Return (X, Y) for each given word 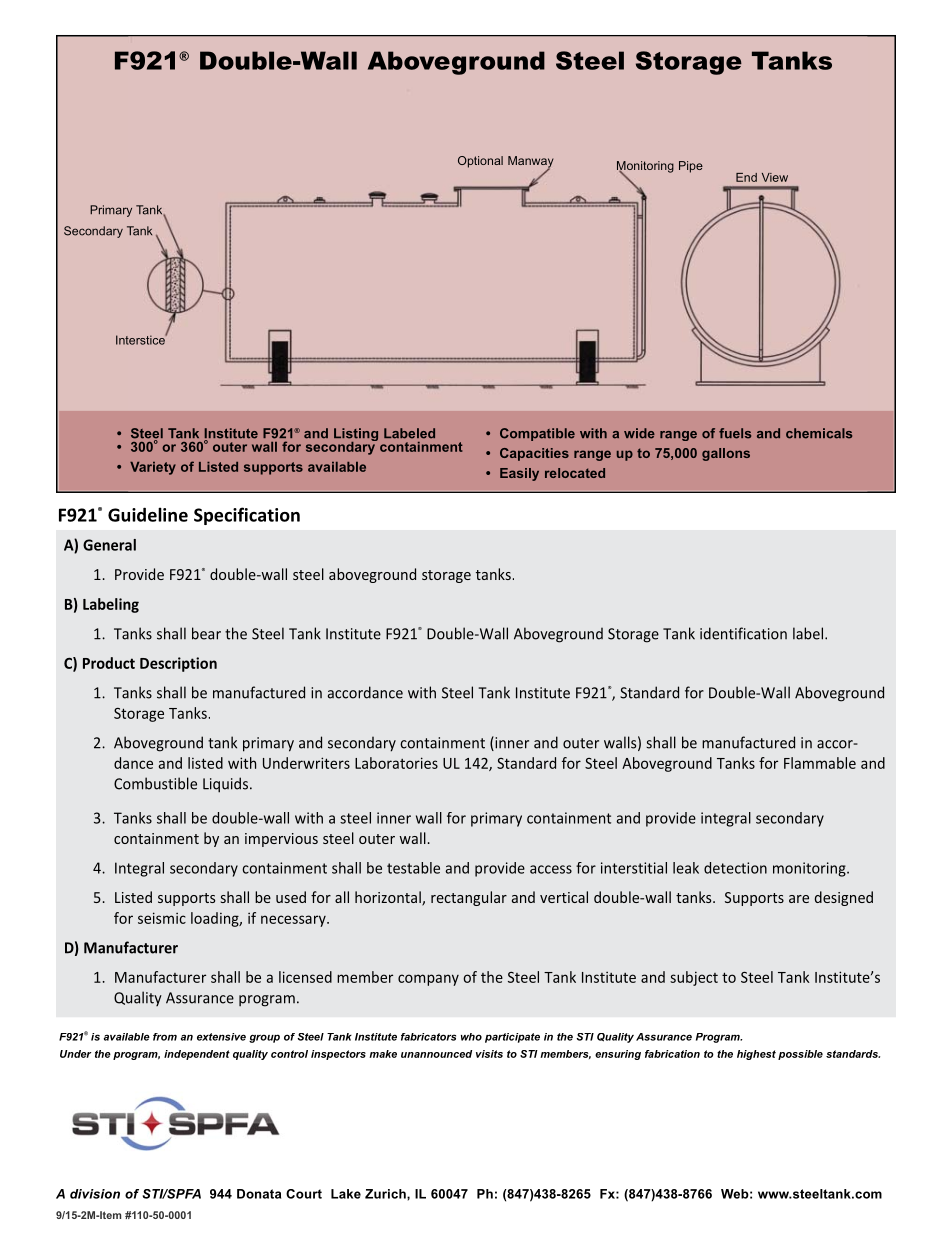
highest (756, 1055)
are (799, 899)
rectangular (469, 898)
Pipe (691, 167)
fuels (735, 433)
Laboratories (396, 763)
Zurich (386, 1194)
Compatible (537, 434)
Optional (480, 162)
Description (178, 664)
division (95, 1194)
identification (743, 633)
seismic (162, 918)
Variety (153, 468)
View (775, 177)
